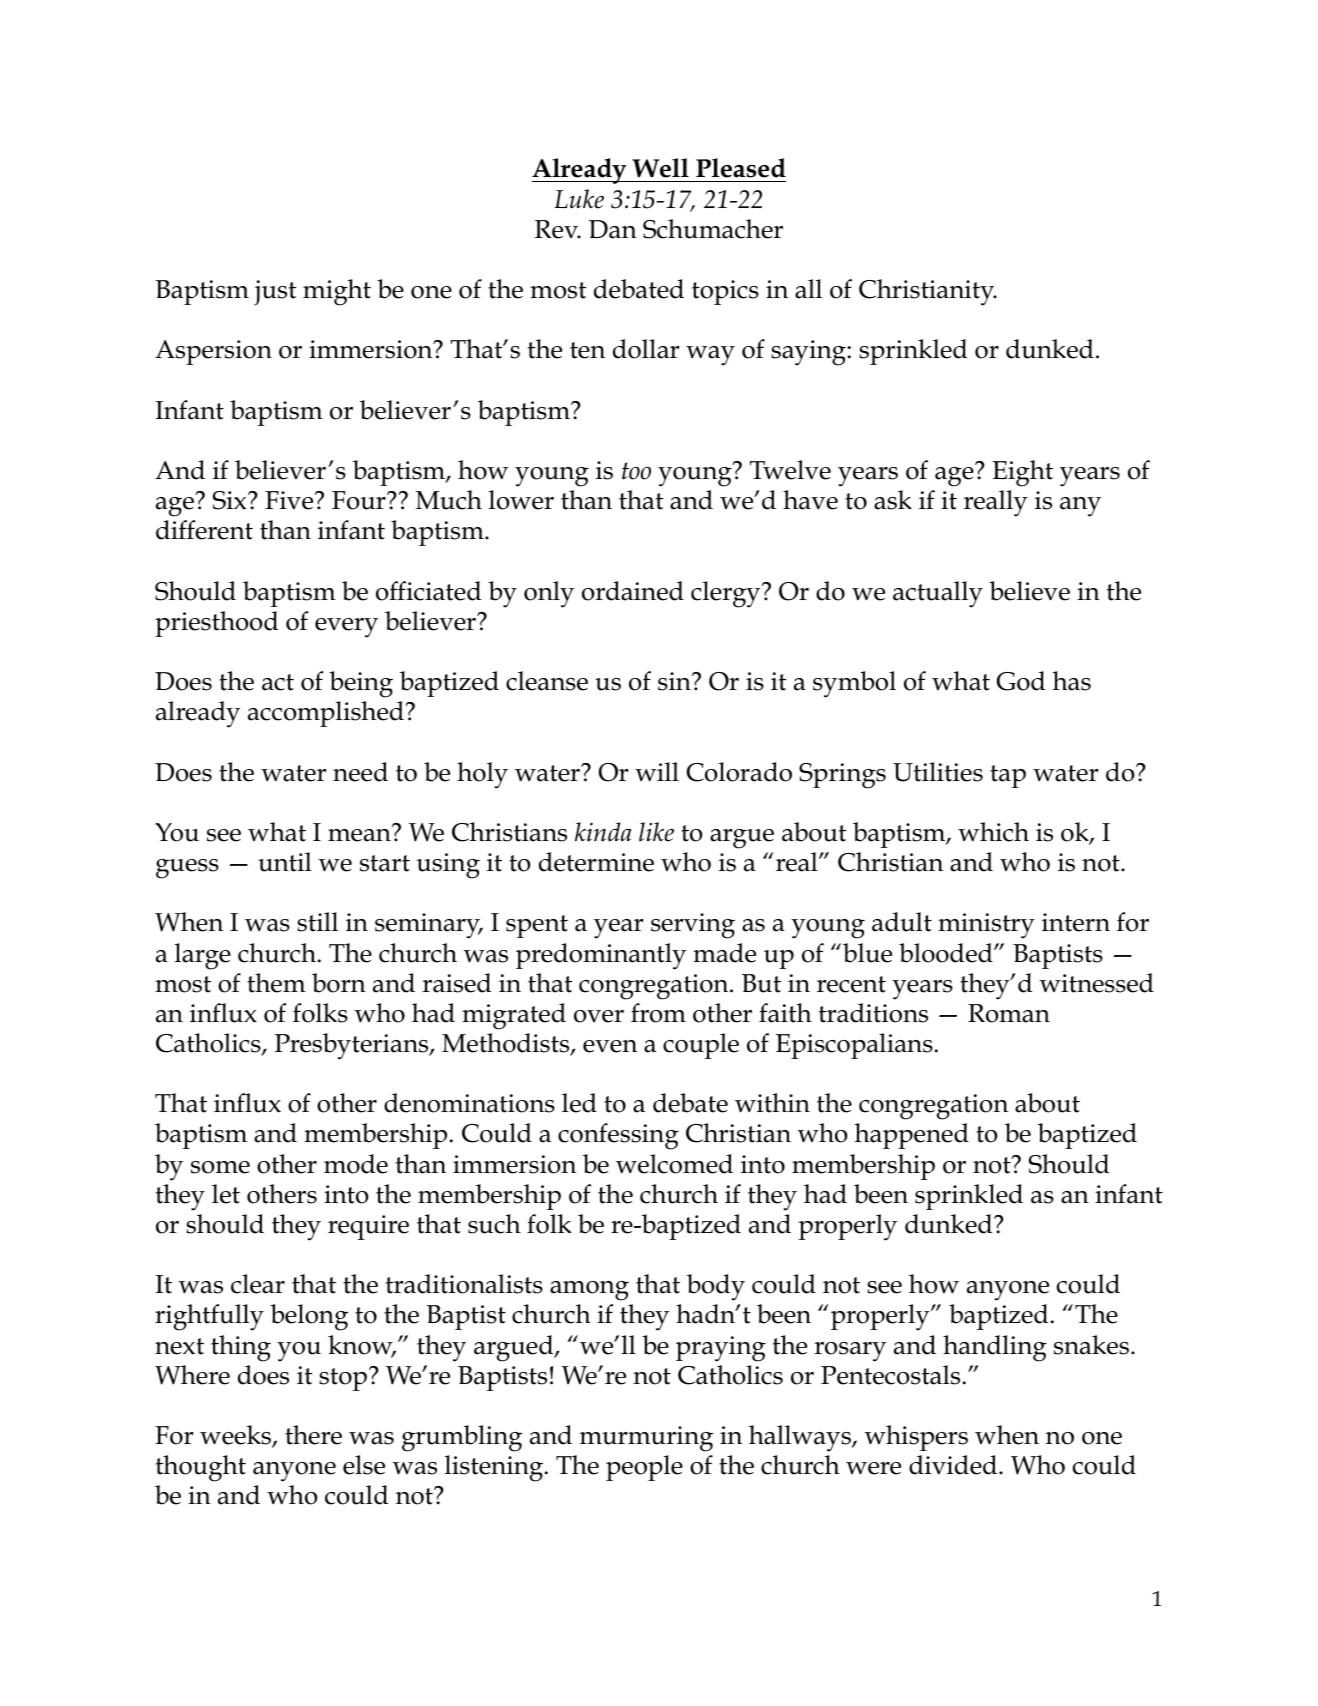 This screenshot has height=1706, width=1318. What do you see at coordinates (646, 1439) in the screenshot?
I see `murmuring` at bounding box center [646, 1439].
